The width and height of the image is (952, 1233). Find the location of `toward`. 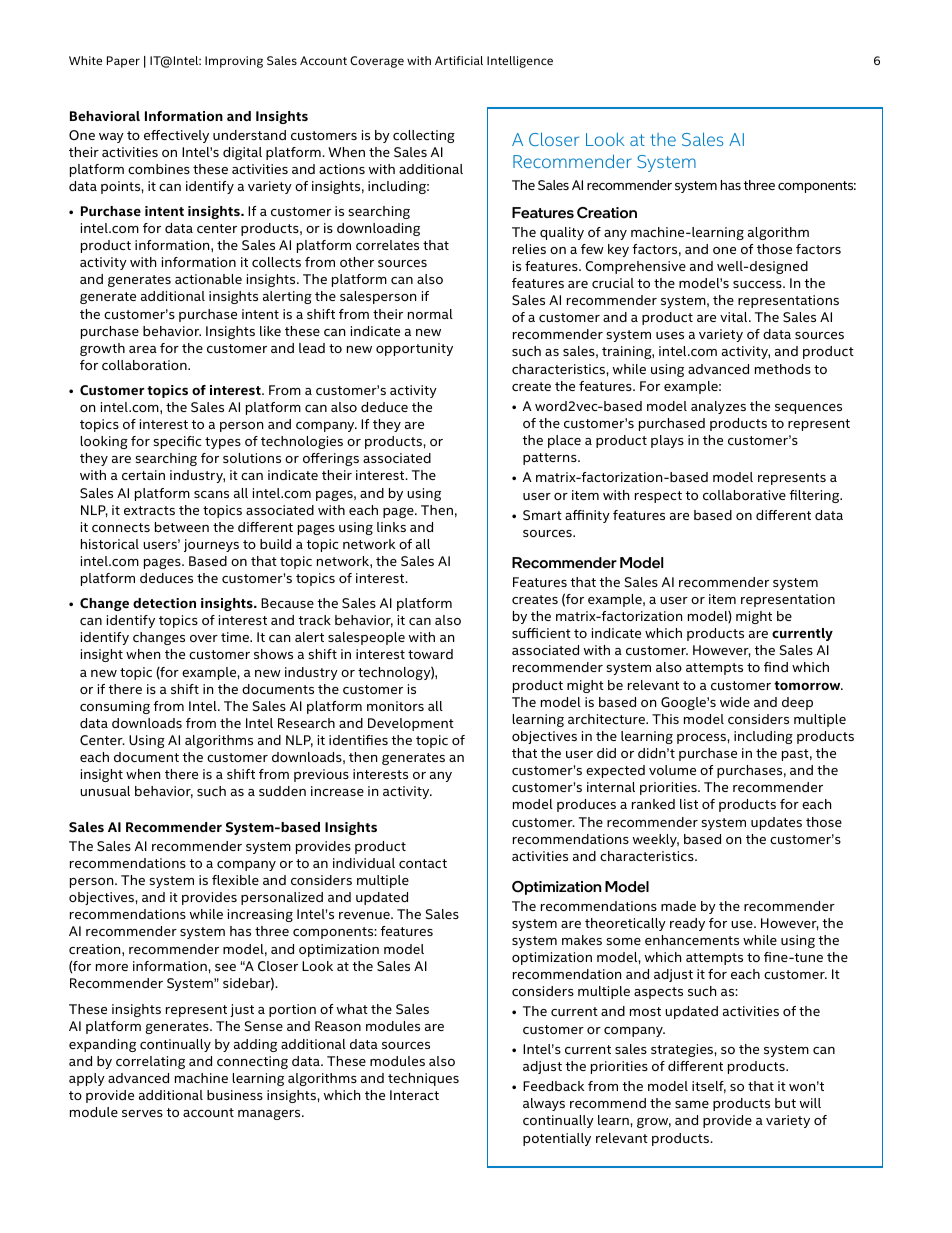

toward is located at coordinates (430, 654).
